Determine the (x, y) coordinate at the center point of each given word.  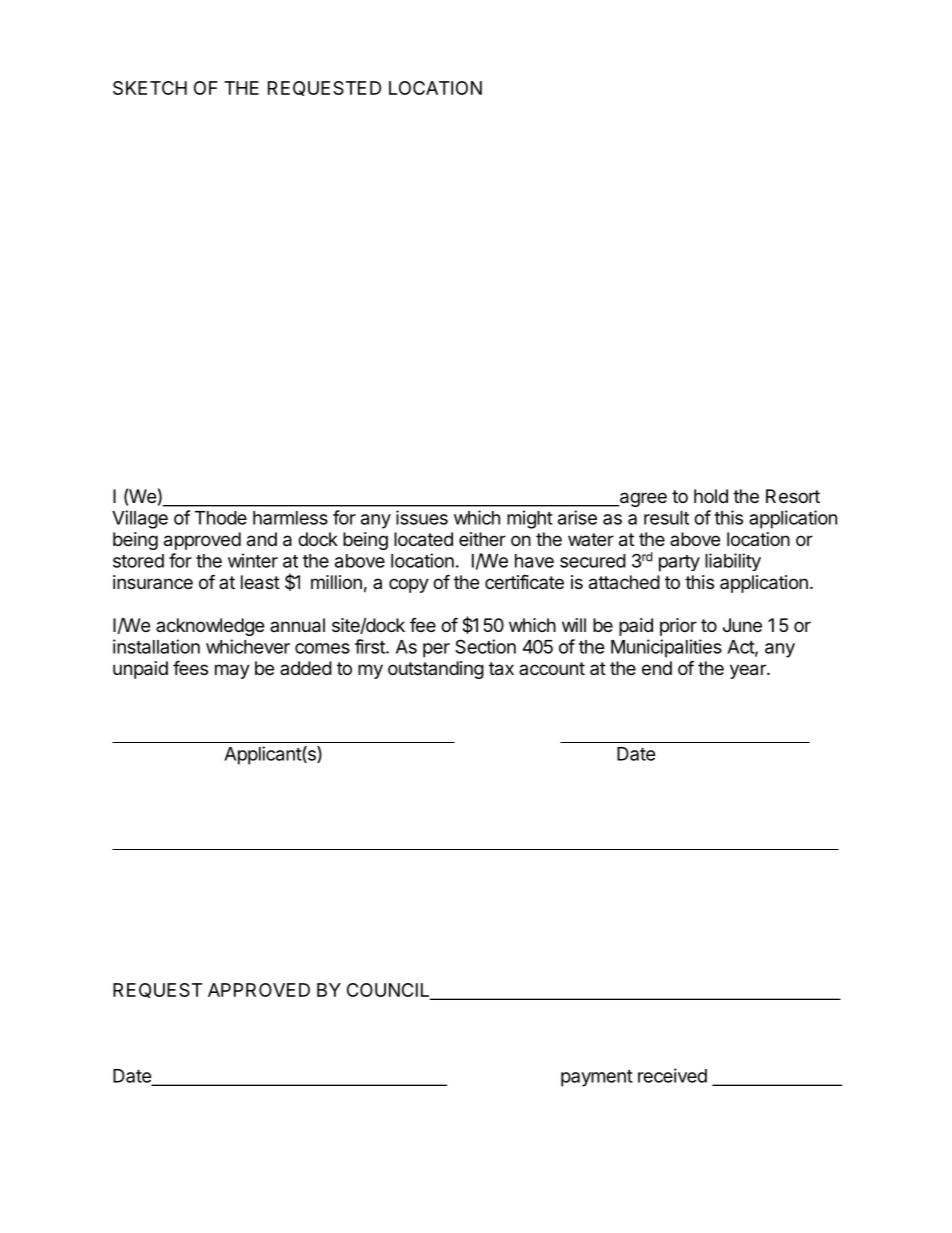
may (232, 671)
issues (422, 517)
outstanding (436, 670)
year (749, 671)
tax (501, 669)
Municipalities (666, 648)
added (306, 668)
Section (485, 646)
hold (711, 496)
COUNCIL (389, 991)
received (672, 1075)
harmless (290, 518)
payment (597, 1078)
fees (190, 667)
